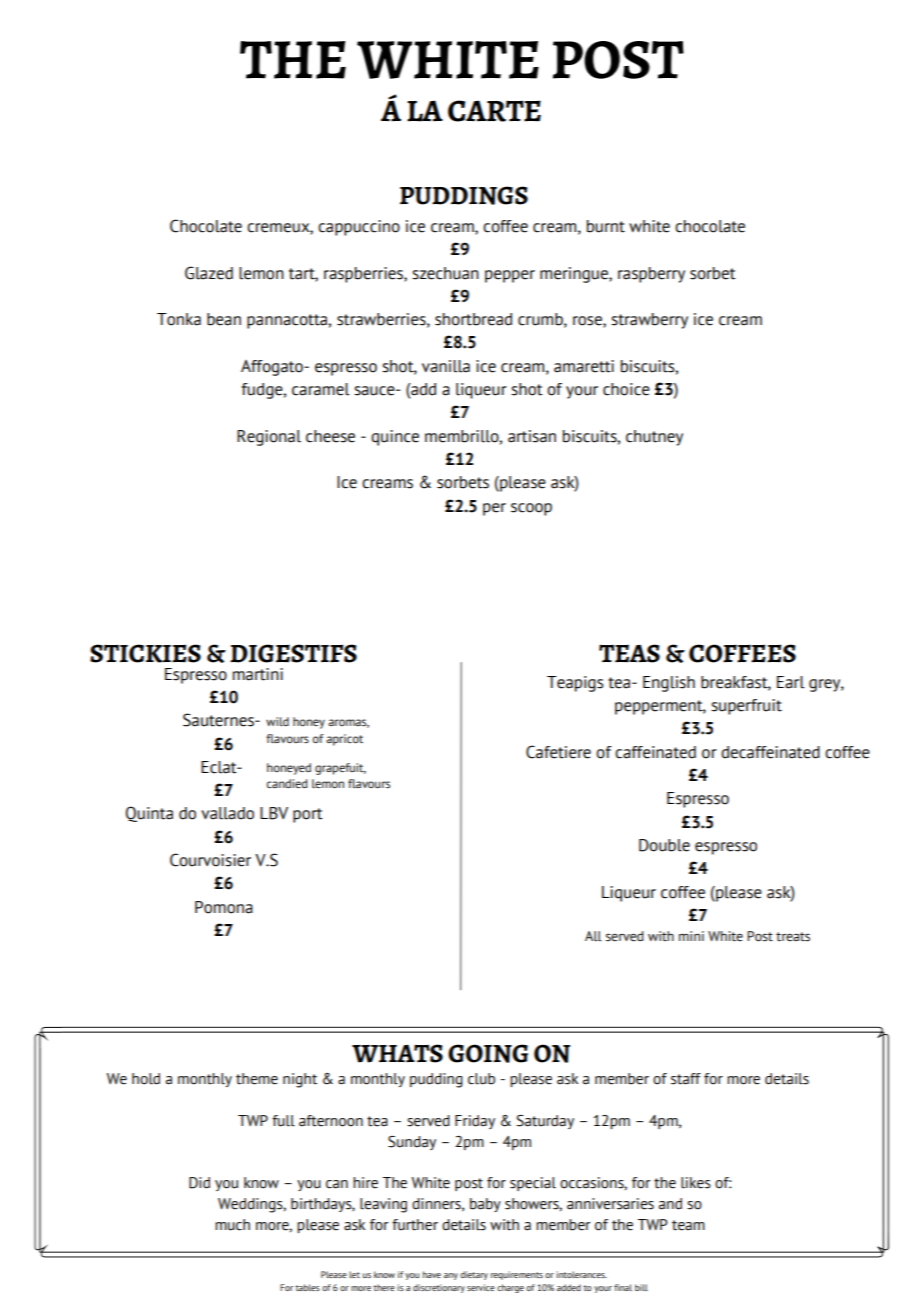 The image size is (924, 1309). I want to click on mini, so click(691, 936).
